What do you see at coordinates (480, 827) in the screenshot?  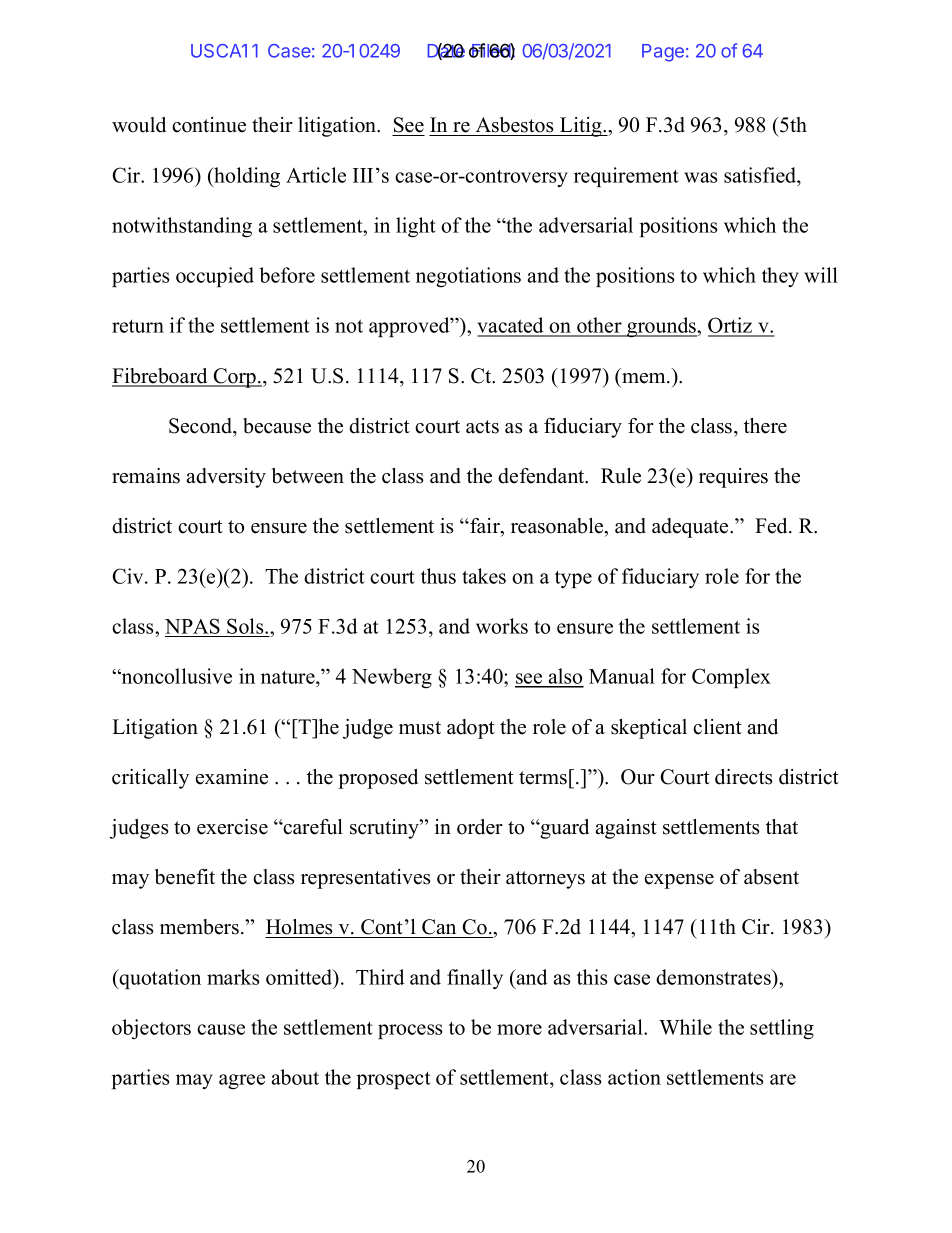 I see `order` at bounding box center [480, 827].
